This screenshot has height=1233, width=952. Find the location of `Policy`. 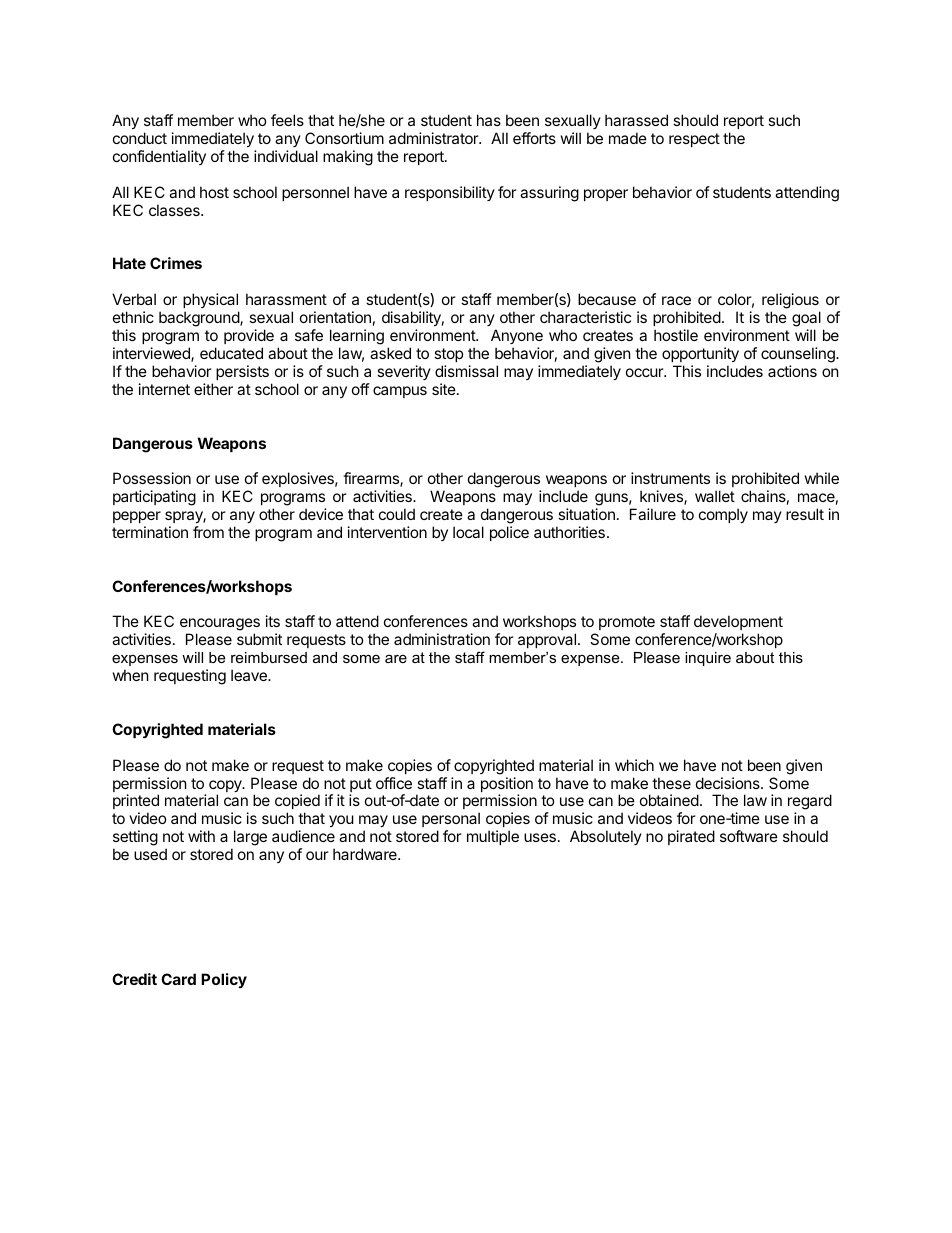

Policy is located at coordinates (224, 980).
